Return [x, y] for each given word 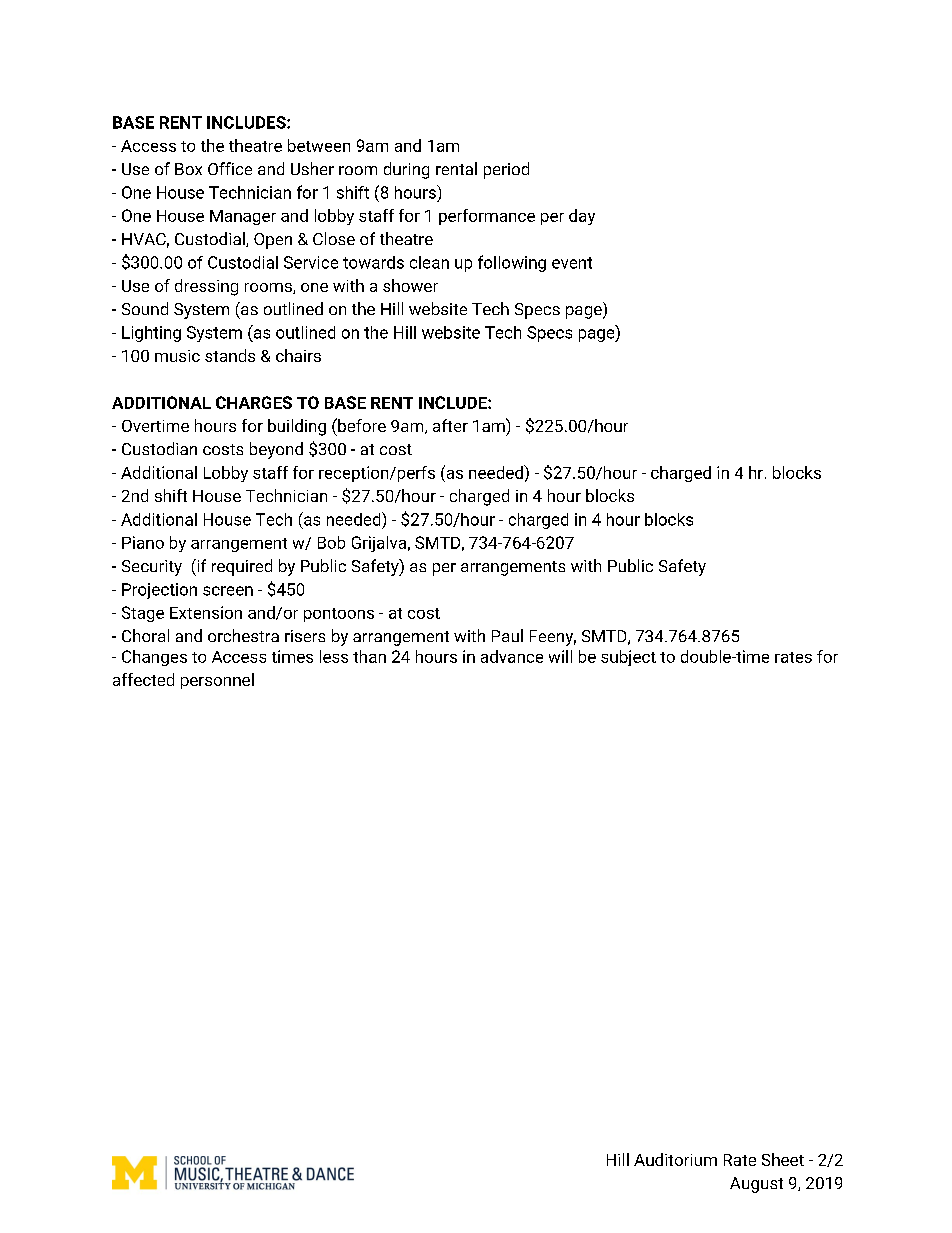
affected [143, 679]
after [450, 425]
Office [230, 168]
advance [512, 656]
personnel [217, 681]
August [756, 1185]
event [572, 263]
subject [628, 658]
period [506, 170]
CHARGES [254, 402]
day [582, 217]
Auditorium [675, 1159]
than [369, 656]
